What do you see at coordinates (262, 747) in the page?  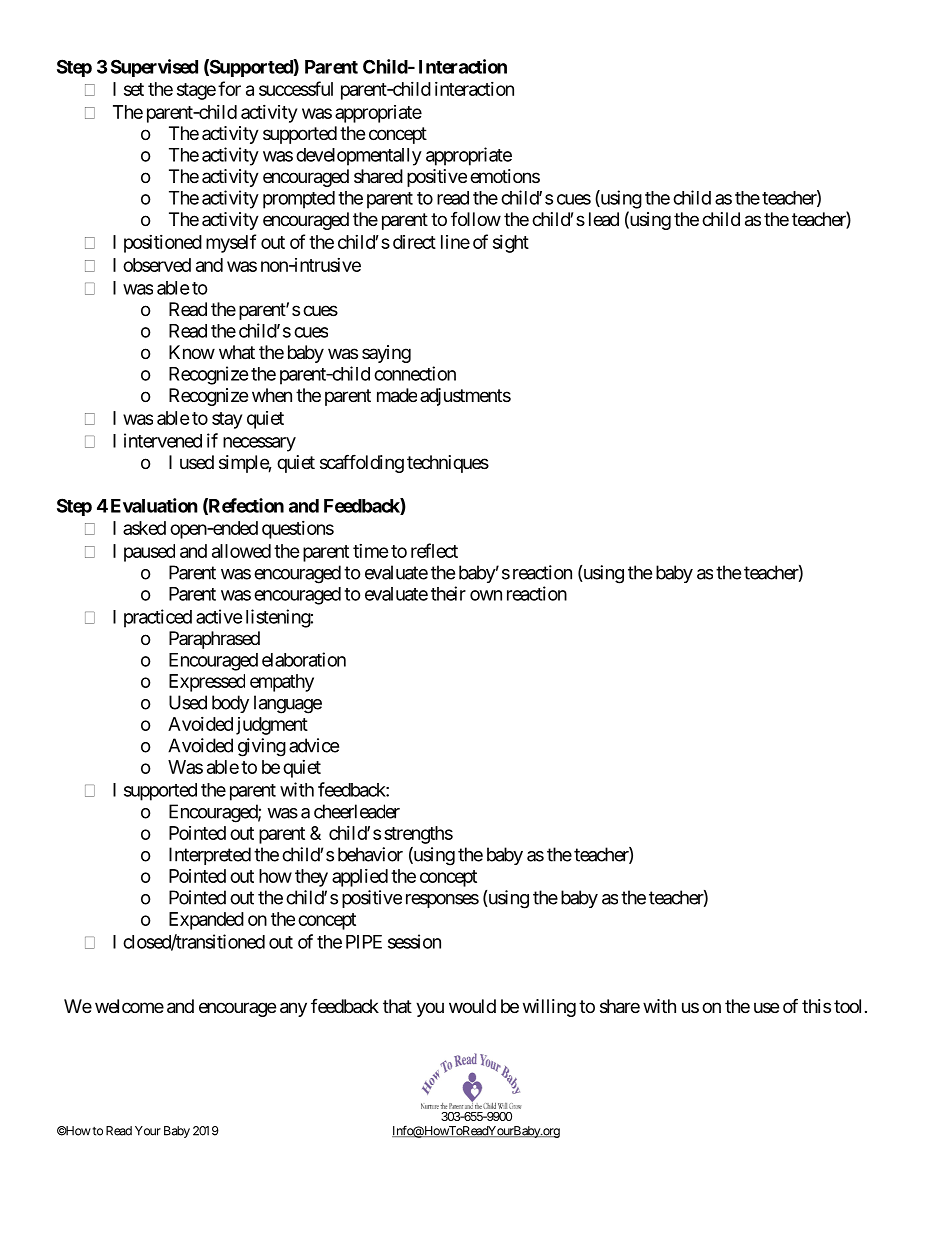 I see `giving` at bounding box center [262, 747].
